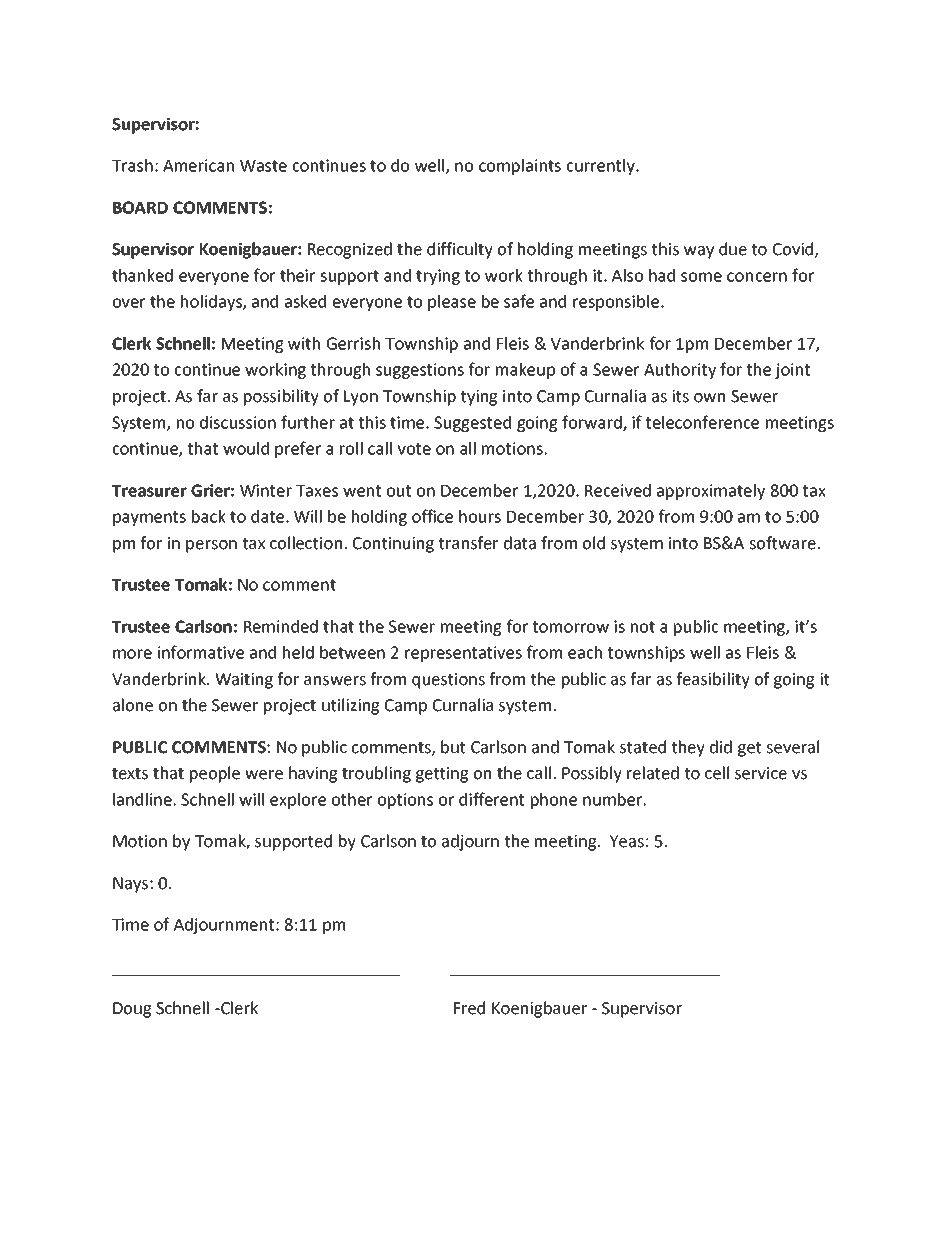 The image size is (952, 1233). What do you see at coordinates (491, 799) in the page?
I see `different` at bounding box center [491, 799].
